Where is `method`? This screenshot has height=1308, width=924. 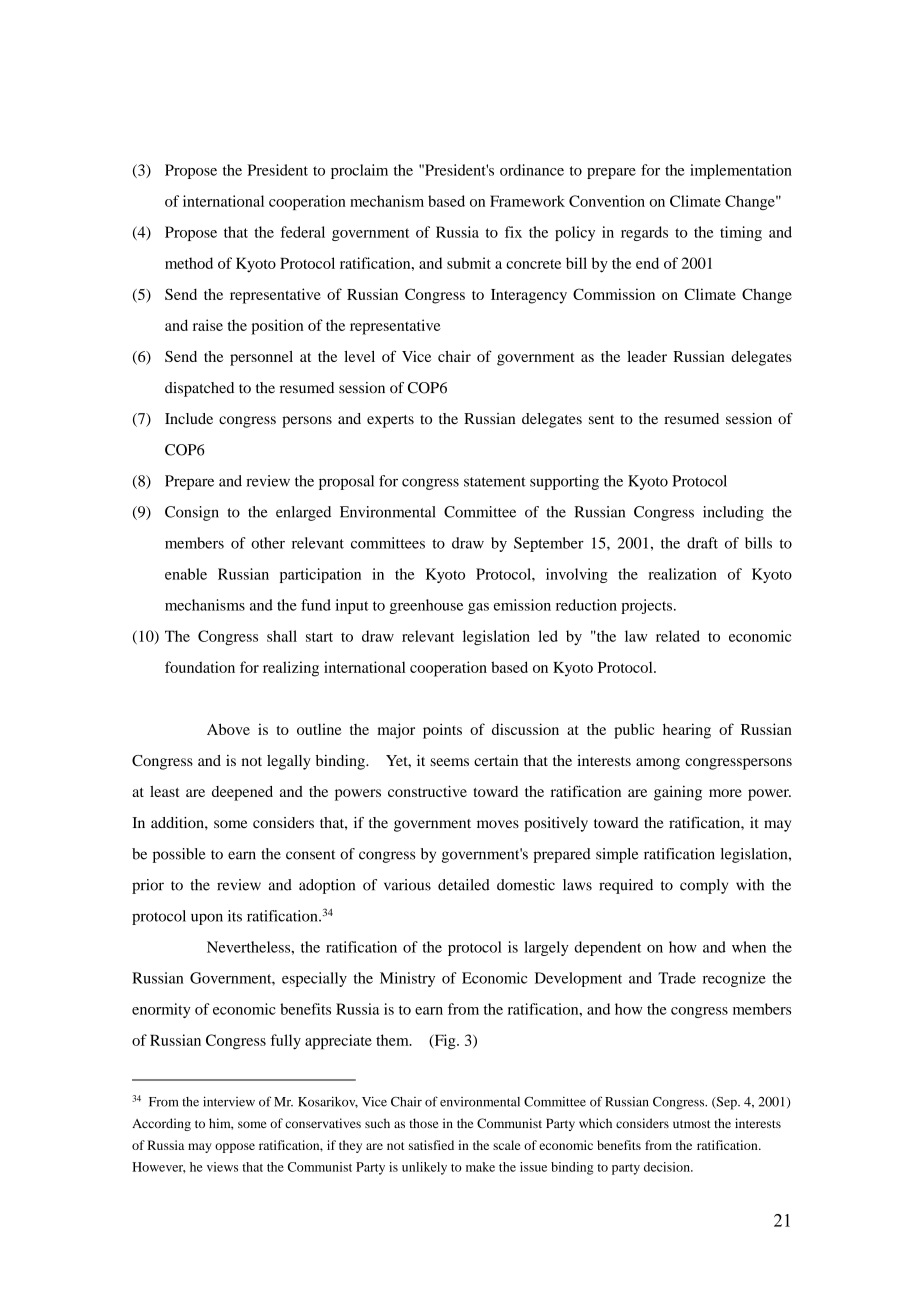
method is located at coordinates (189, 263).
